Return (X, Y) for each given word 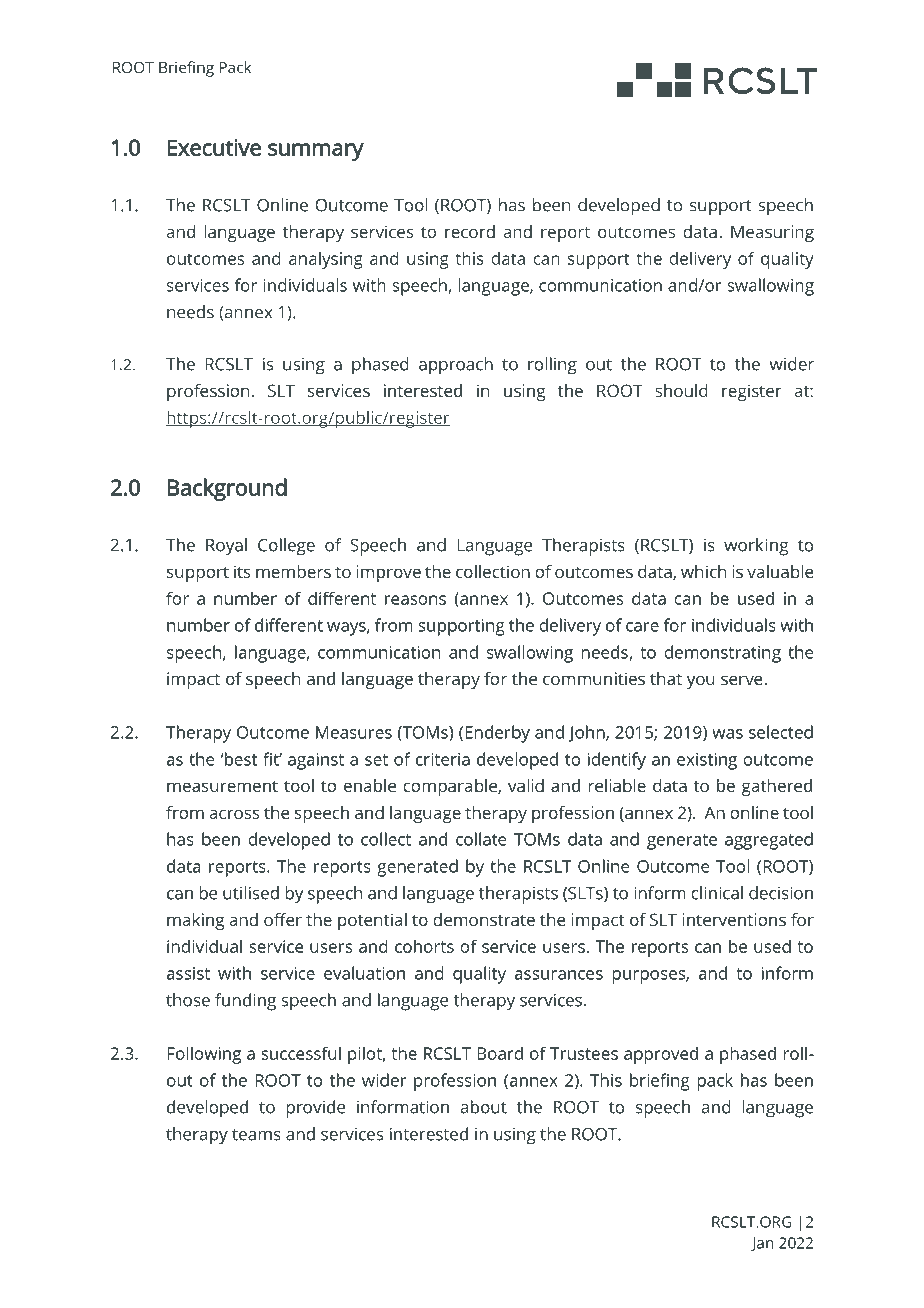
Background (227, 489)
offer (283, 919)
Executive (214, 147)
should (681, 390)
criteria (443, 759)
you (701, 682)
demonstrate (484, 919)
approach (456, 366)
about (484, 1107)
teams (256, 1135)
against (316, 761)
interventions (734, 919)
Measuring (772, 233)
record (470, 231)
